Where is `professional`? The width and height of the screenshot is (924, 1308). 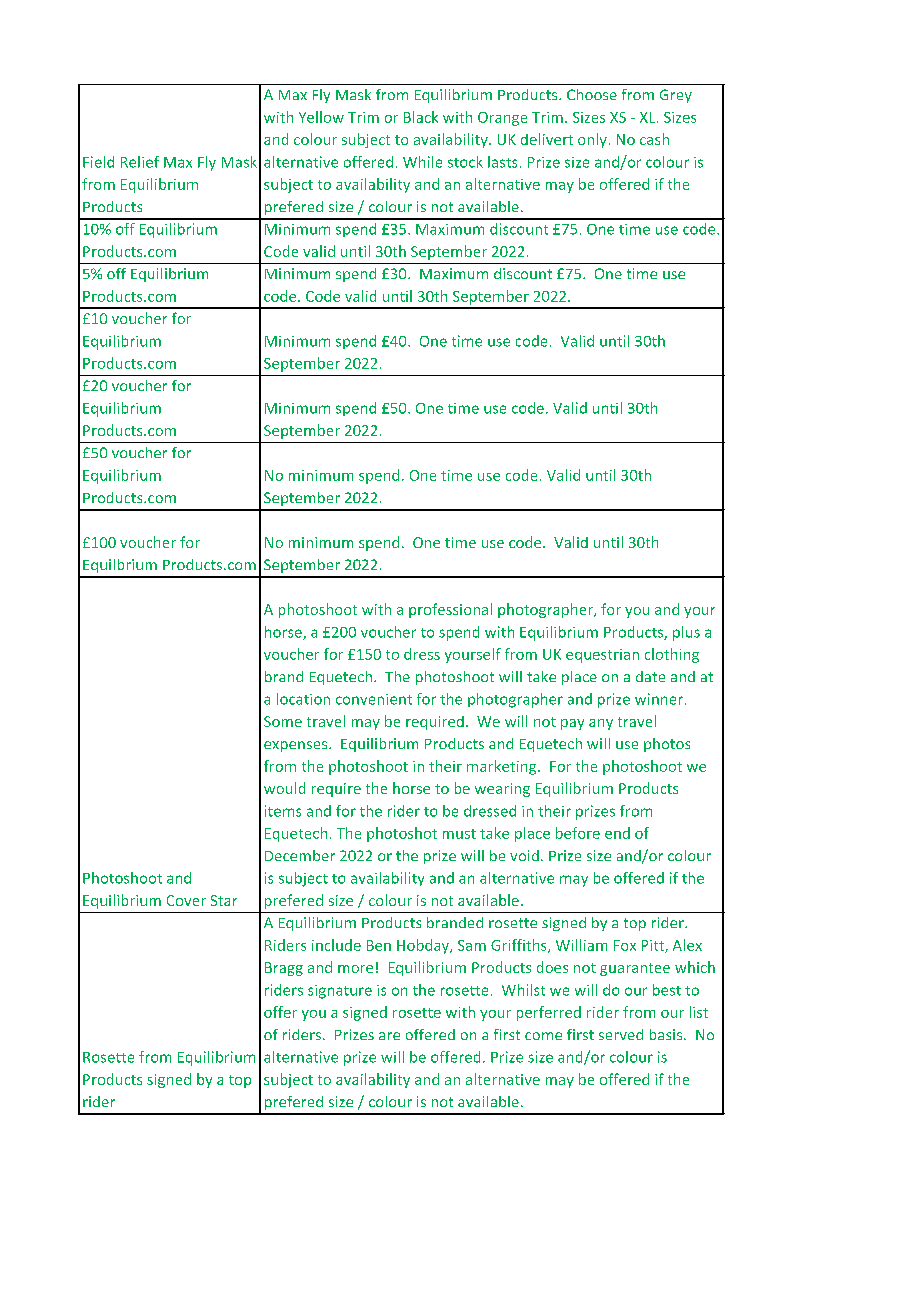
professional is located at coordinates (450, 610).
